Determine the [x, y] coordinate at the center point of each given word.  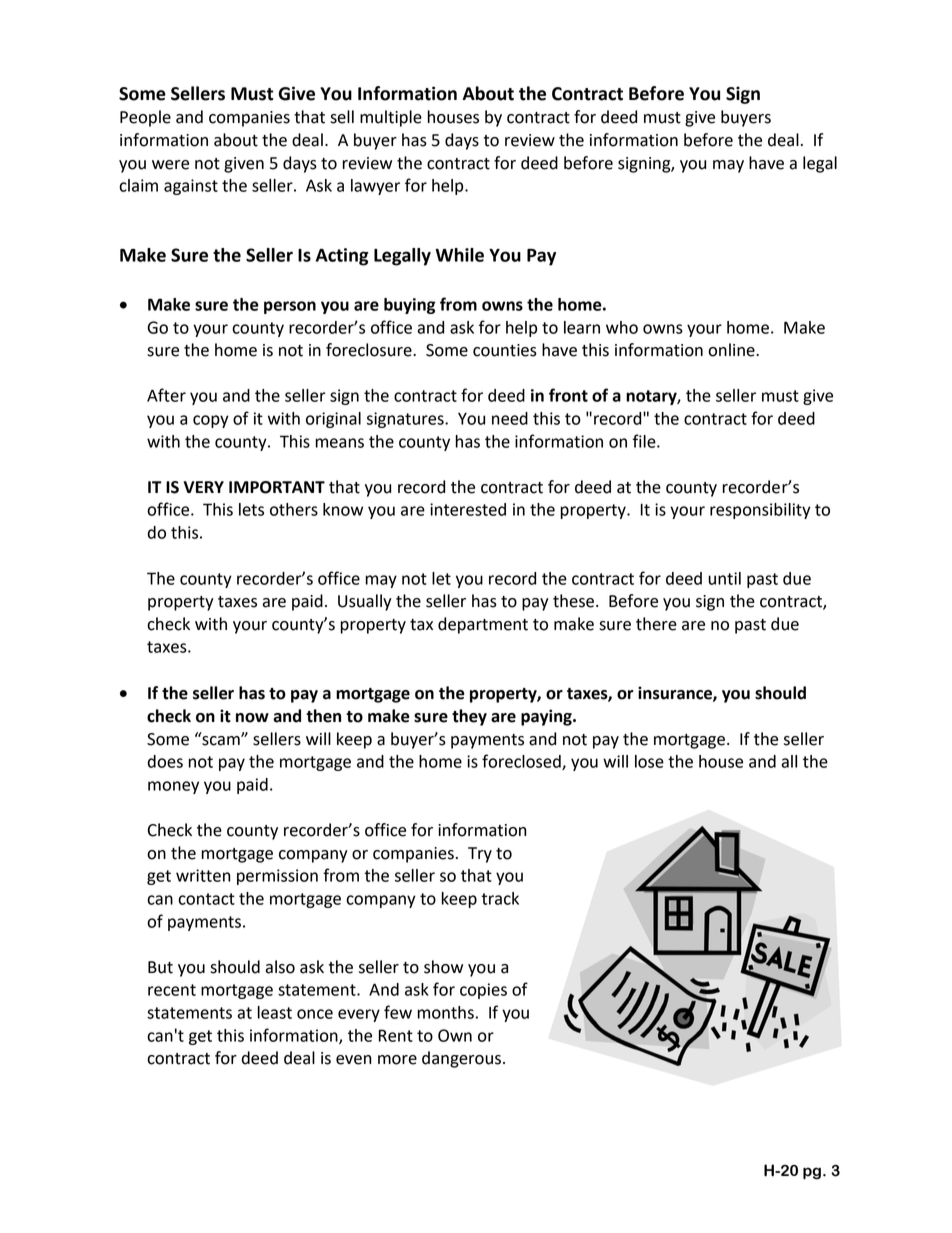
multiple [391, 118]
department [483, 625]
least [275, 1012]
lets [251, 509]
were [170, 165]
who [622, 327]
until [724, 578]
